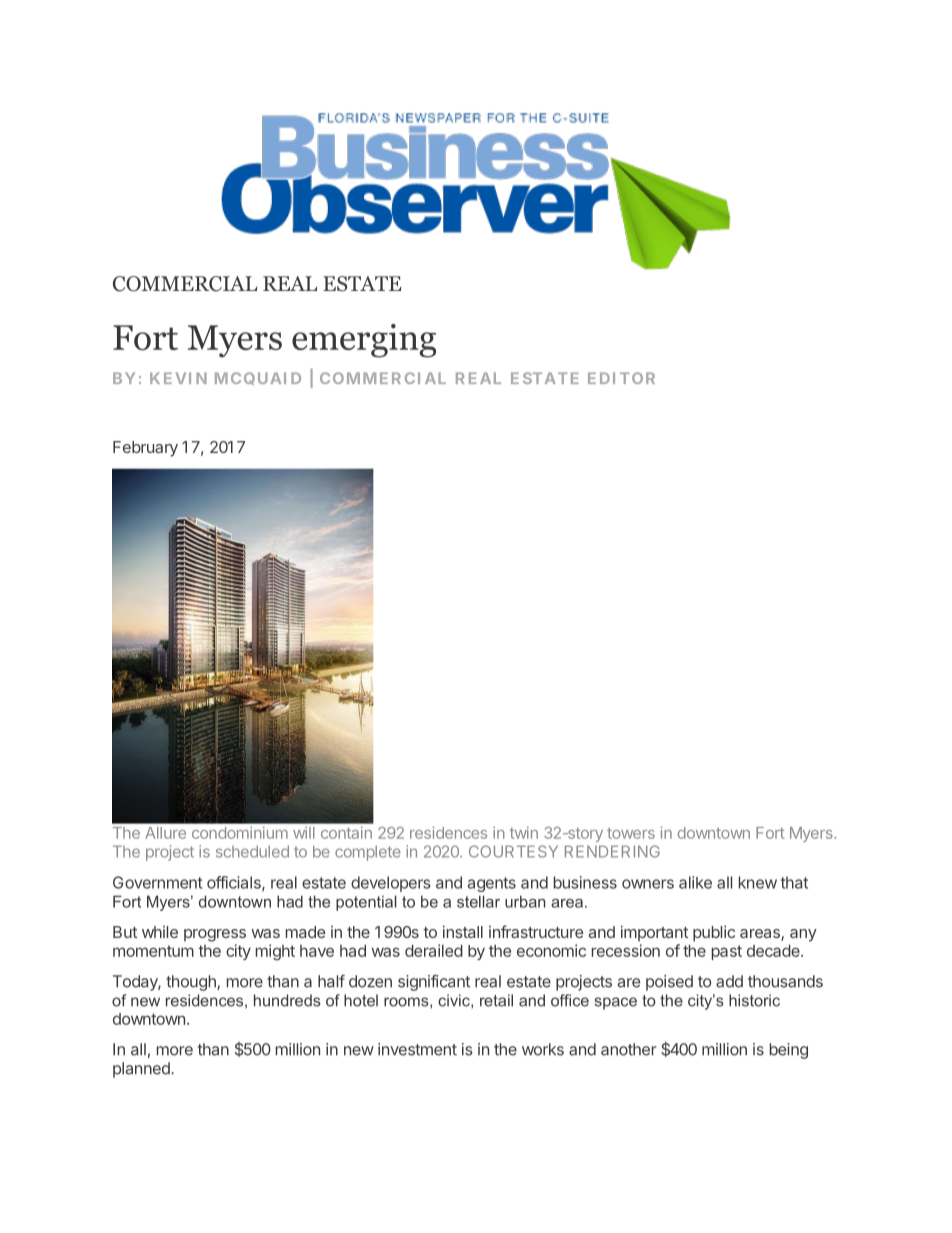 The image size is (952, 1233). I want to click on twin, so click(524, 832).
